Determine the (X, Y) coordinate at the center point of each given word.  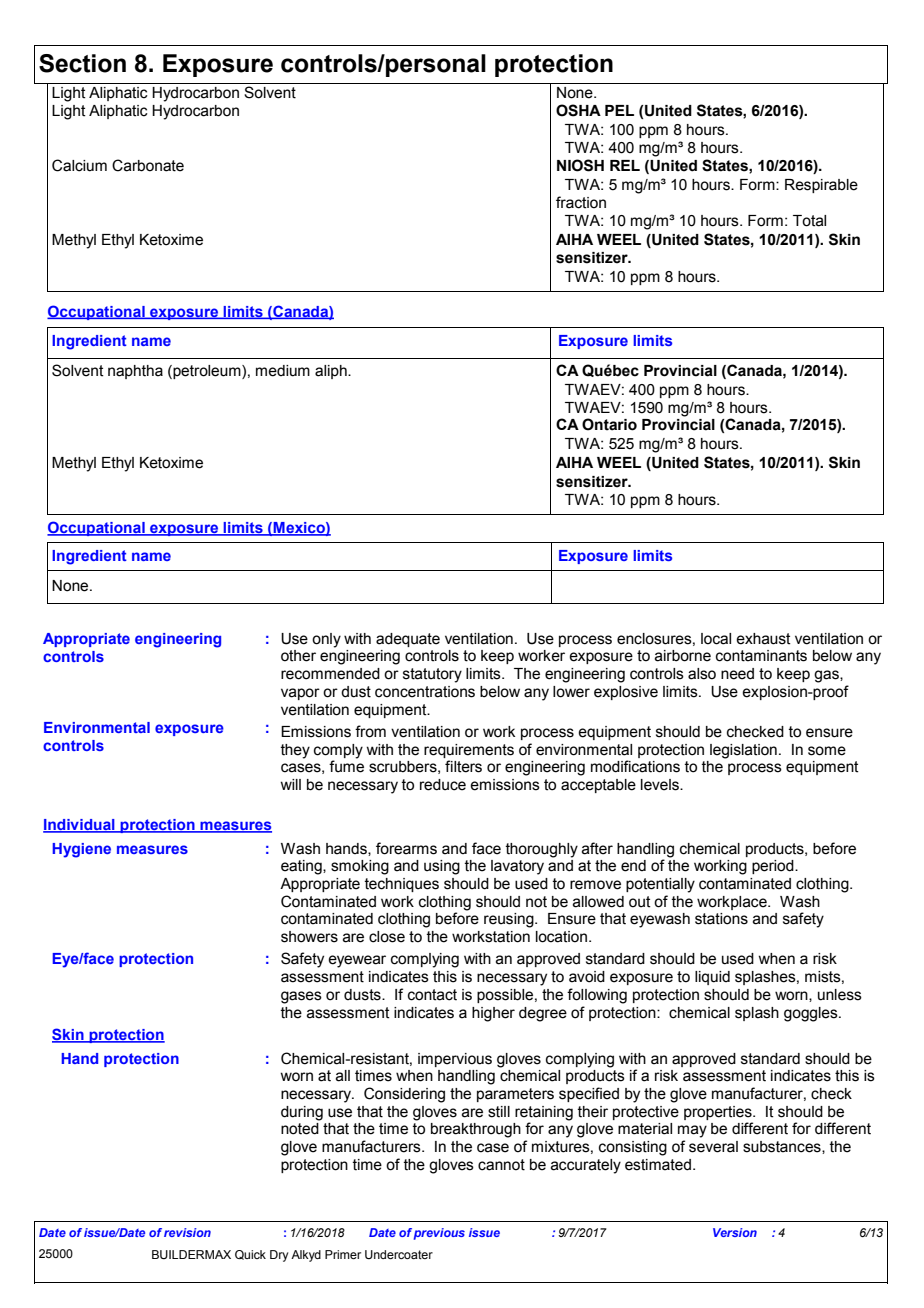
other (298, 656)
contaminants (761, 656)
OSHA (578, 110)
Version (735, 1232)
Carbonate (148, 165)
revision (187, 1232)
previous (439, 1234)
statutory (432, 675)
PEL (619, 110)
